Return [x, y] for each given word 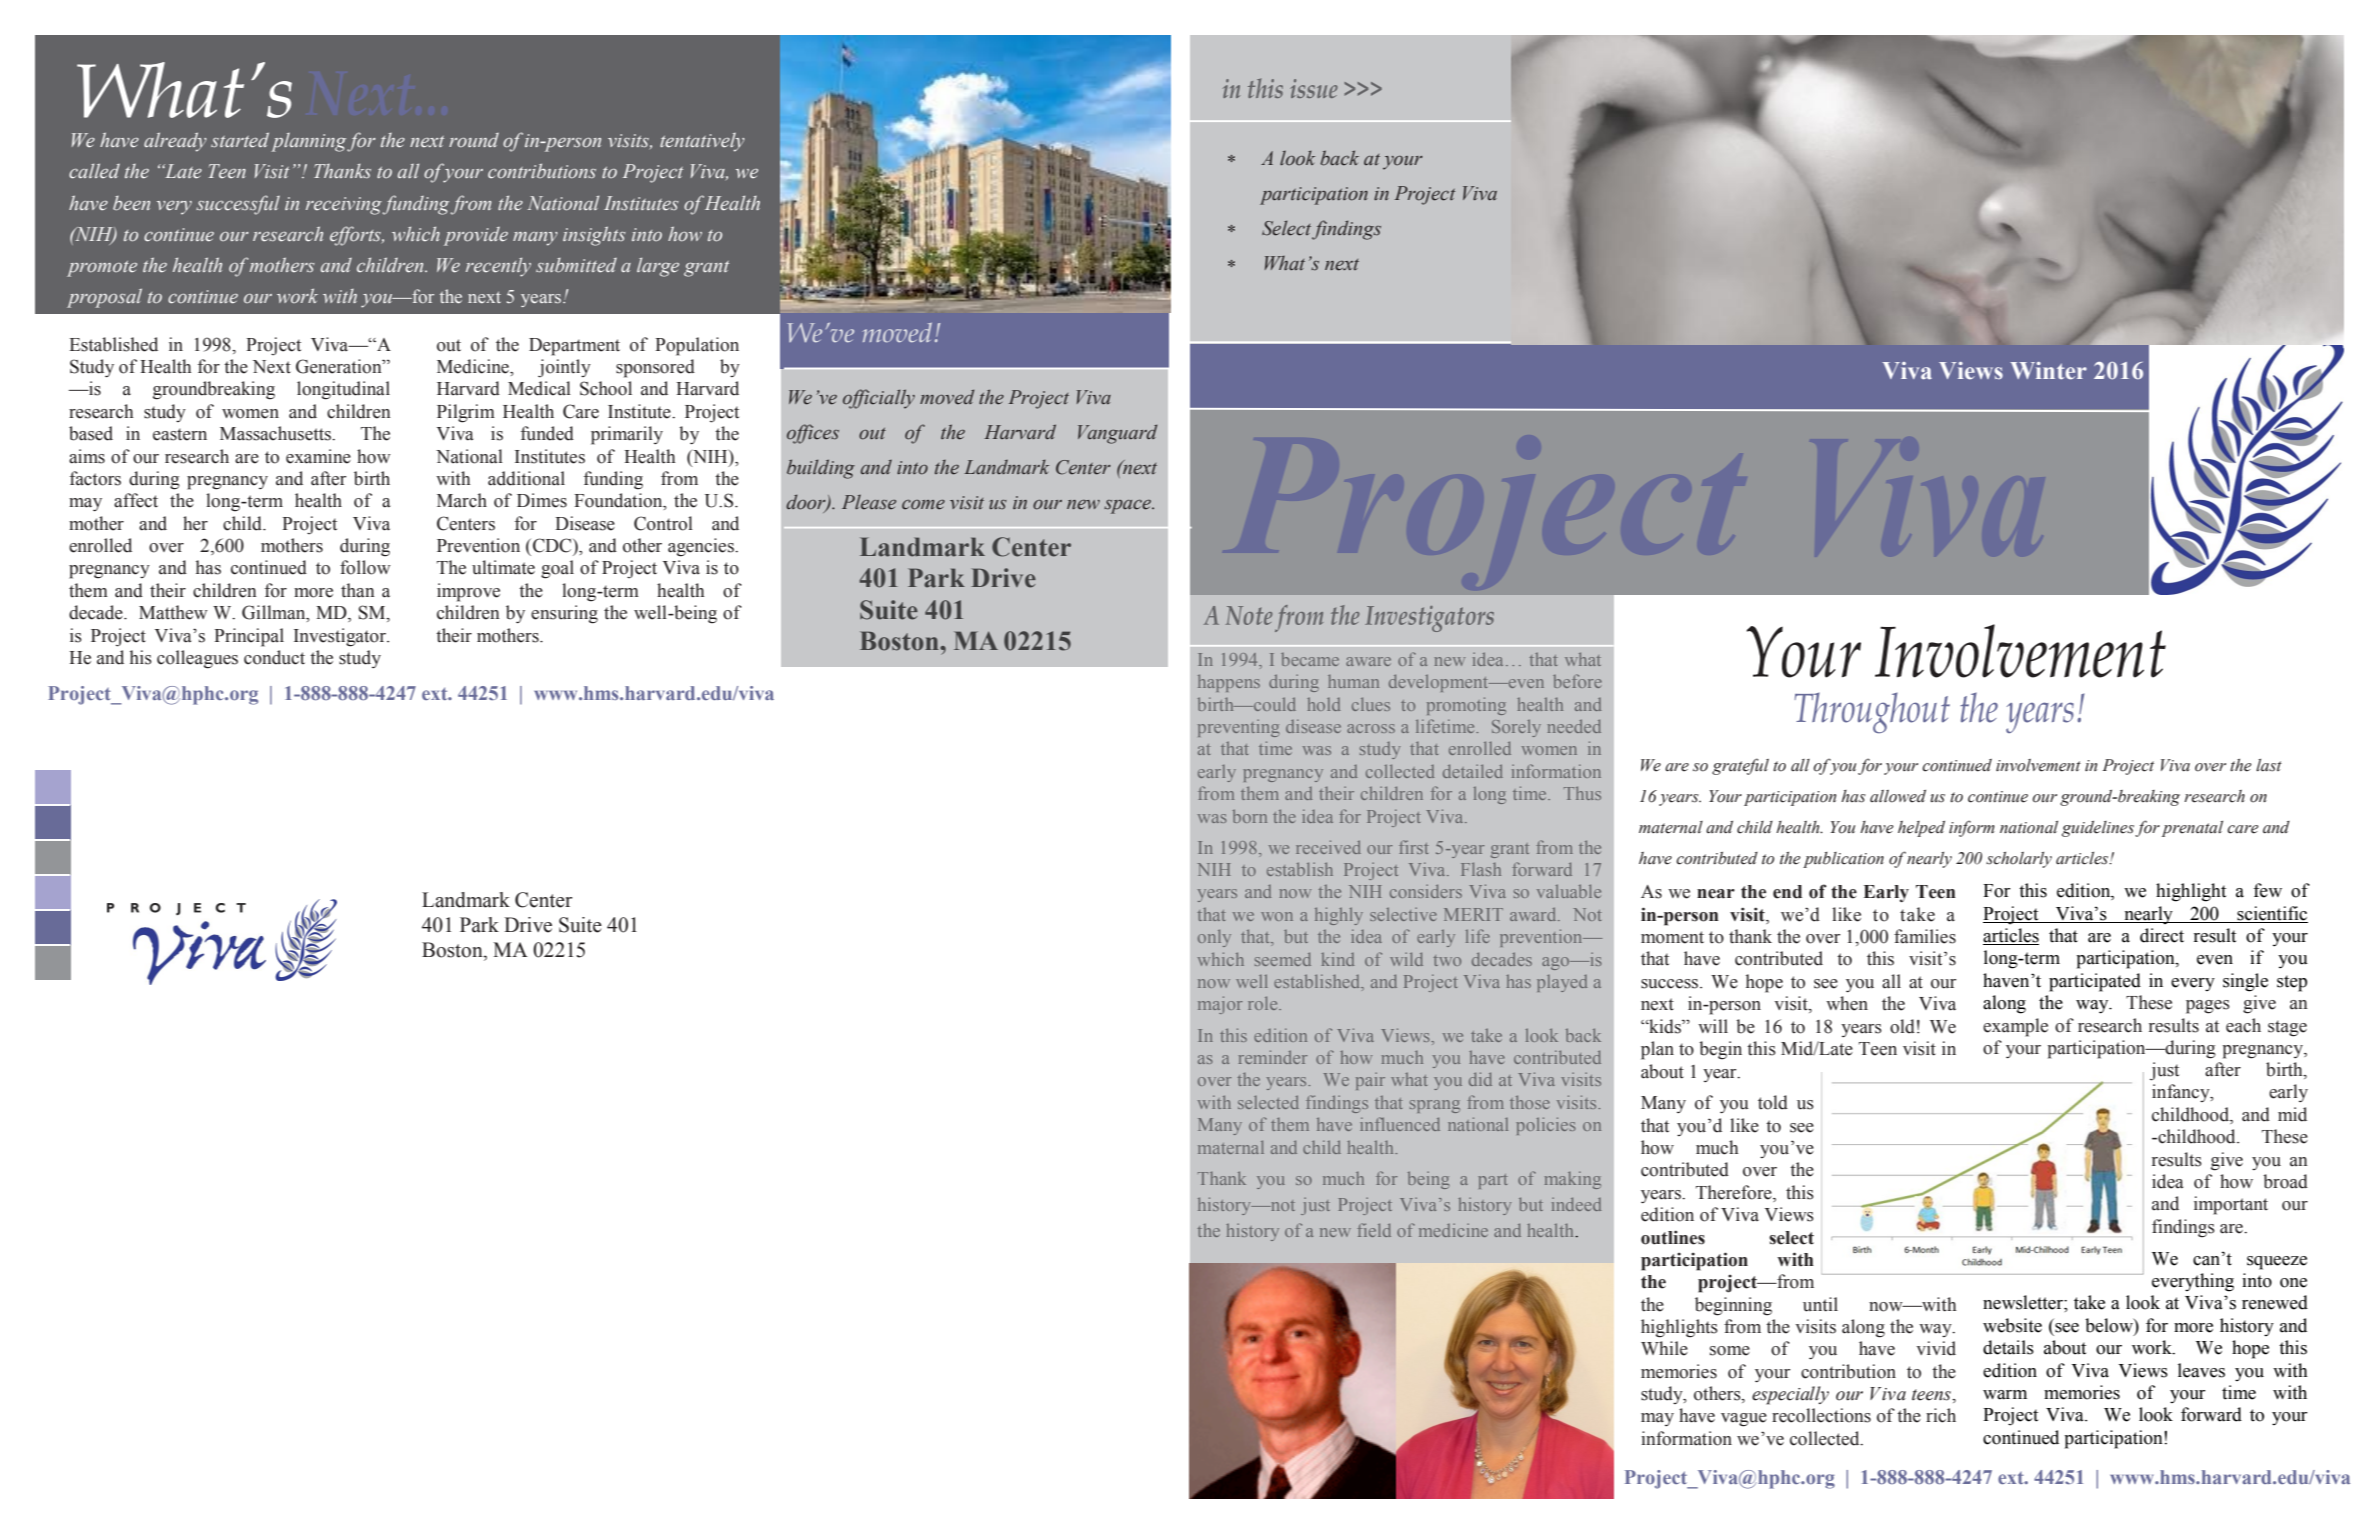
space [1129, 507]
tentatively [702, 142]
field [1374, 1230]
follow [365, 567]
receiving [344, 206]
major [1220, 1005]
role [1264, 1003]
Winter [2048, 371]
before [1577, 681]
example [2015, 1027]
